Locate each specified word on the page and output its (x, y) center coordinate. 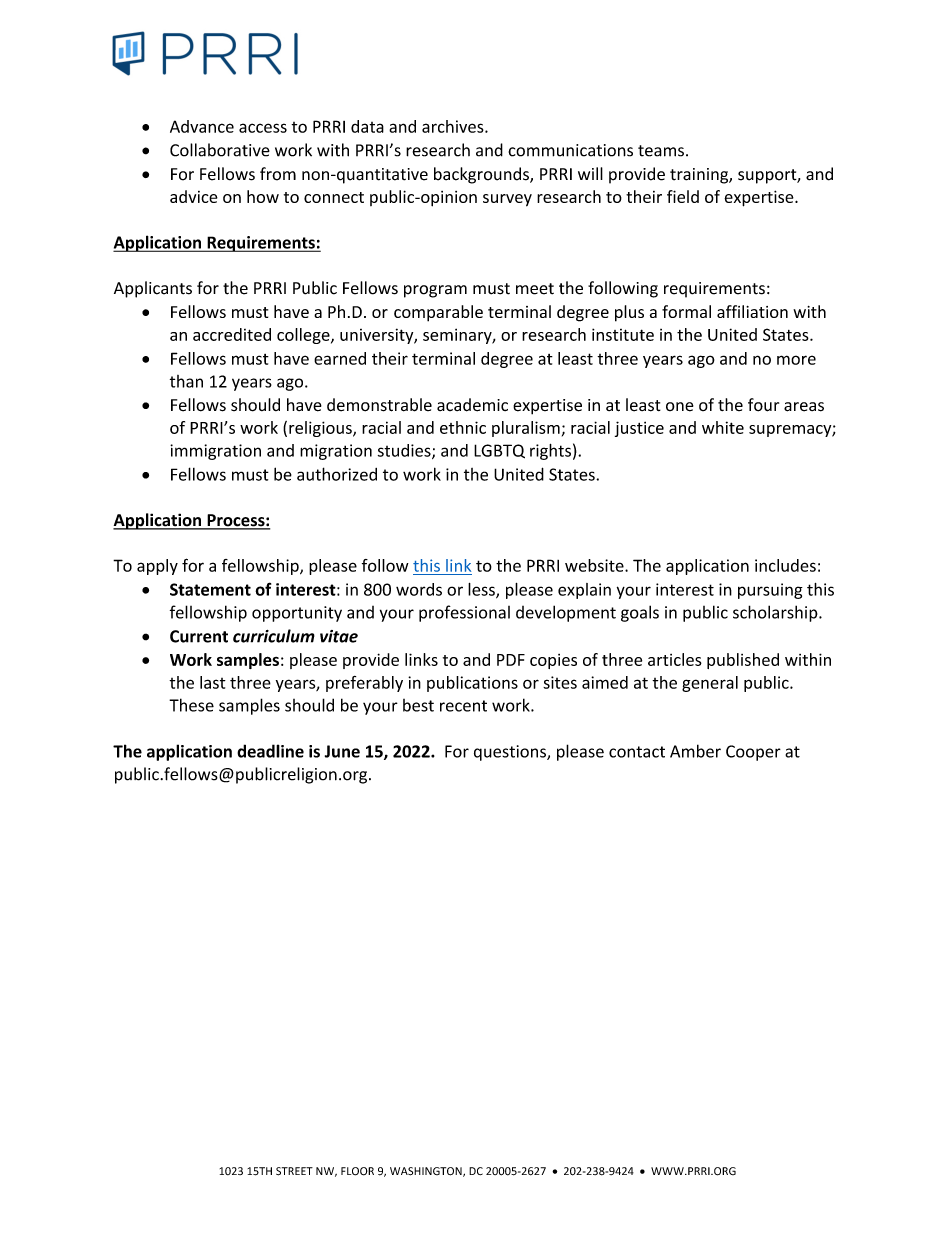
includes (785, 565)
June (342, 751)
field (683, 196)
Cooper (753, 753)
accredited (232, 334)
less (482, 590)
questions (511, 753)
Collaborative (220, 150)
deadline (270, 751)
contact (637, 752)
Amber (695, 751)
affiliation (752, 311)
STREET (294, 1171)
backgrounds (482, 175)
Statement (210, 589)
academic (472, 405)
